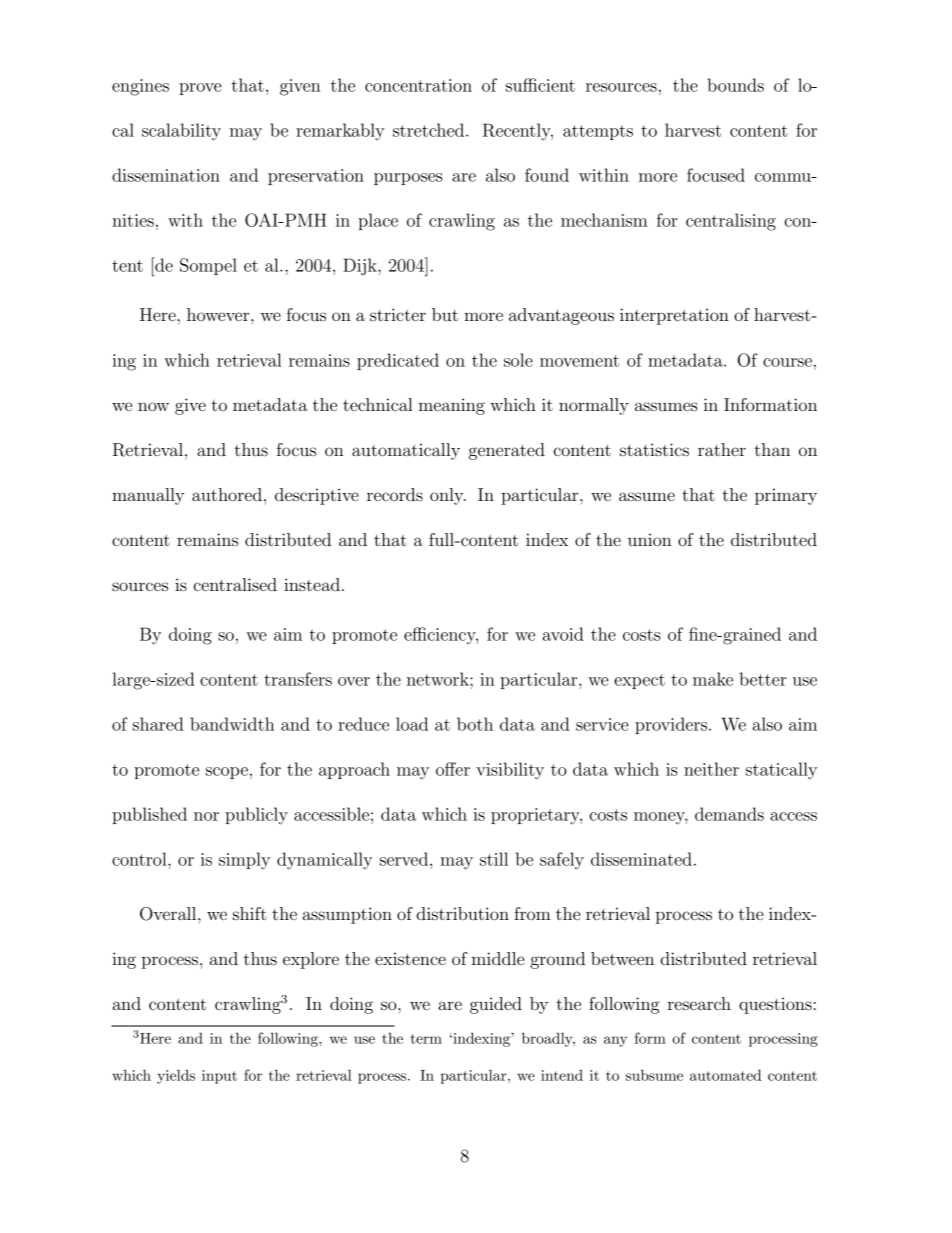  I want to click on term, so click(426, 1039).
